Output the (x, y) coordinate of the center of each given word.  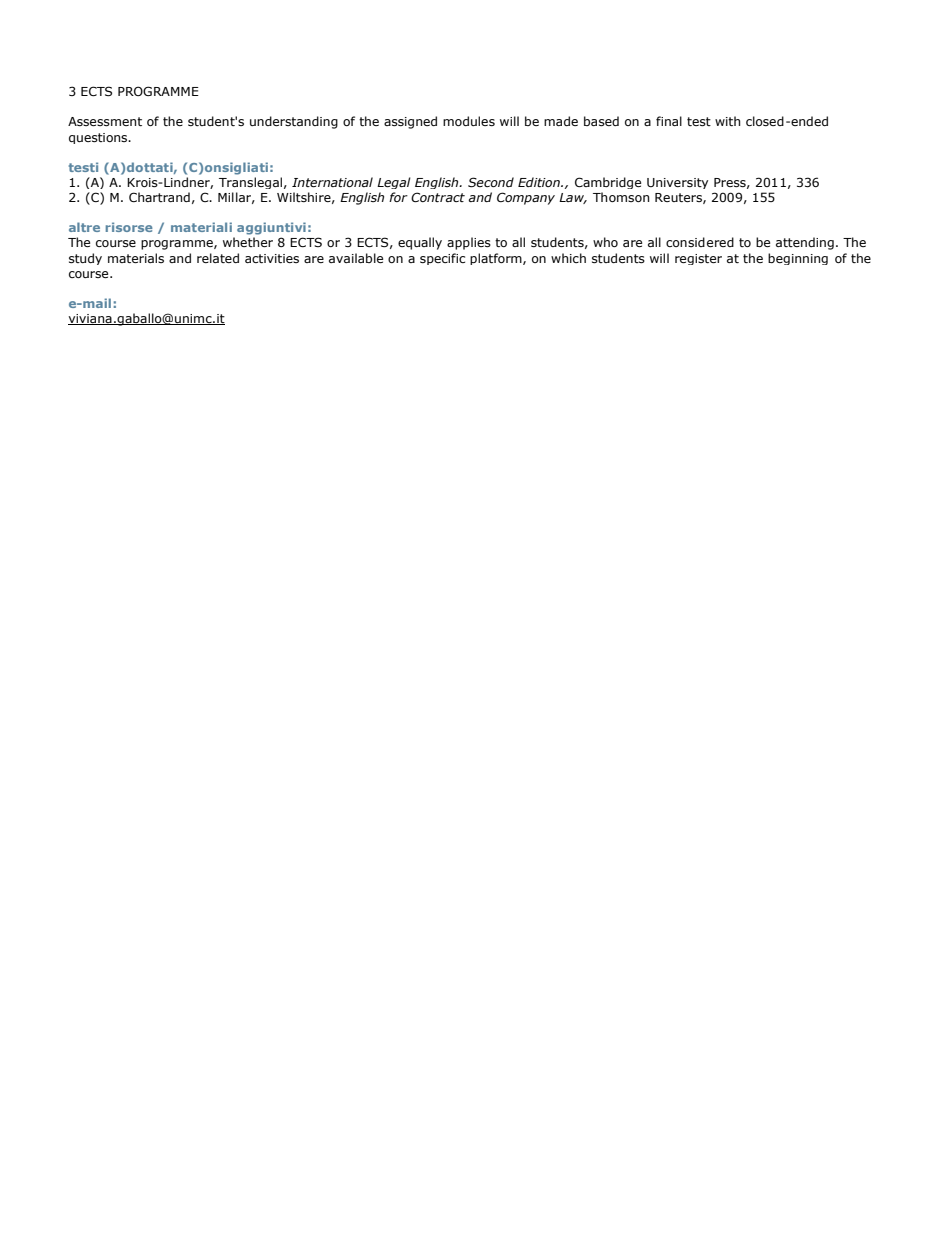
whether (248, 242)
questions (99, 138)
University (677, 183)
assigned (410, 122)
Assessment (105, 121)
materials (136, 258)
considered (700, 242)
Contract (438, 197)
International (332, 182)
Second (491, 182)
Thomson (621, 197)
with (728, 121)
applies (469, 243)
